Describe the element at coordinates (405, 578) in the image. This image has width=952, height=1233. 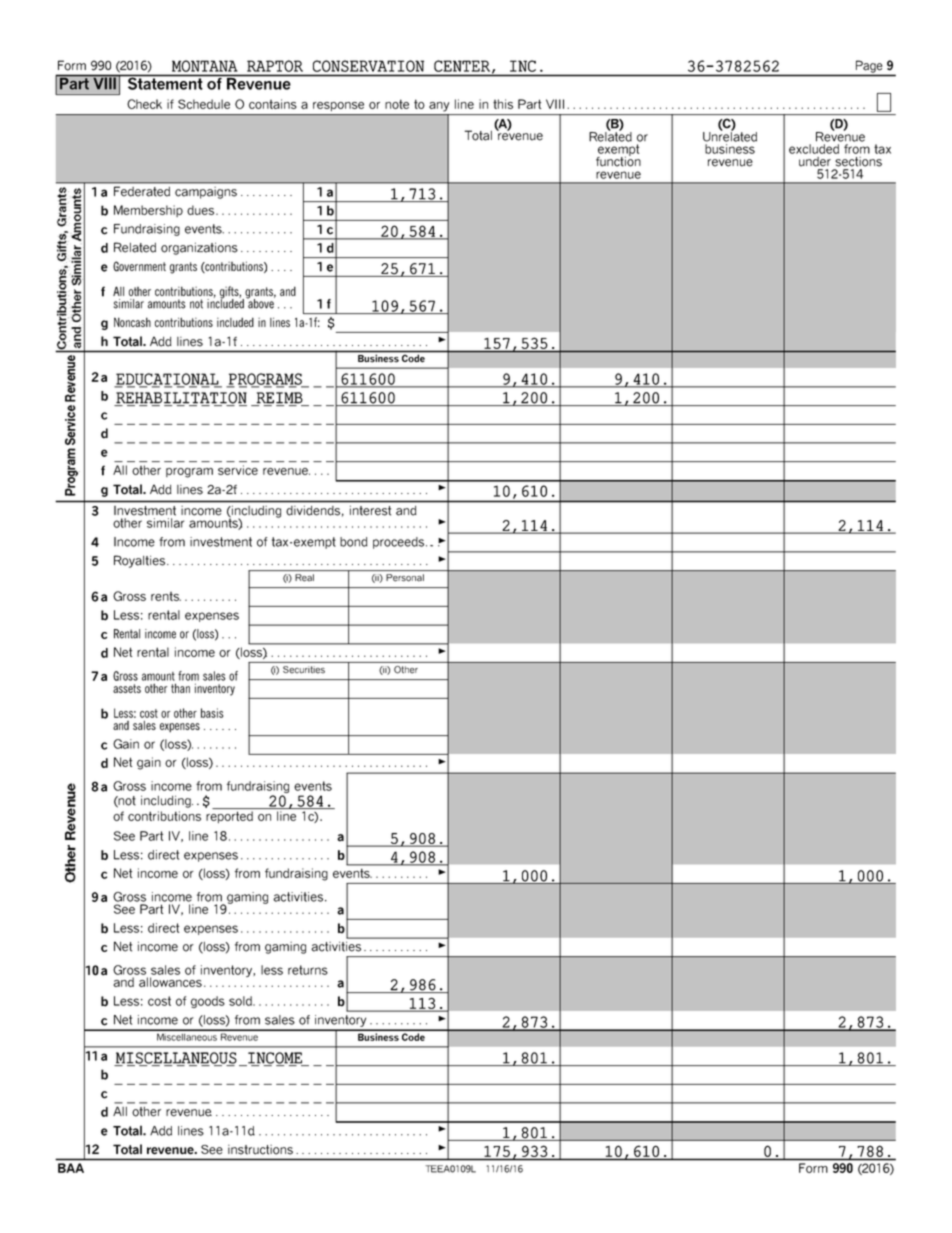
I see `Personal` at that location.
